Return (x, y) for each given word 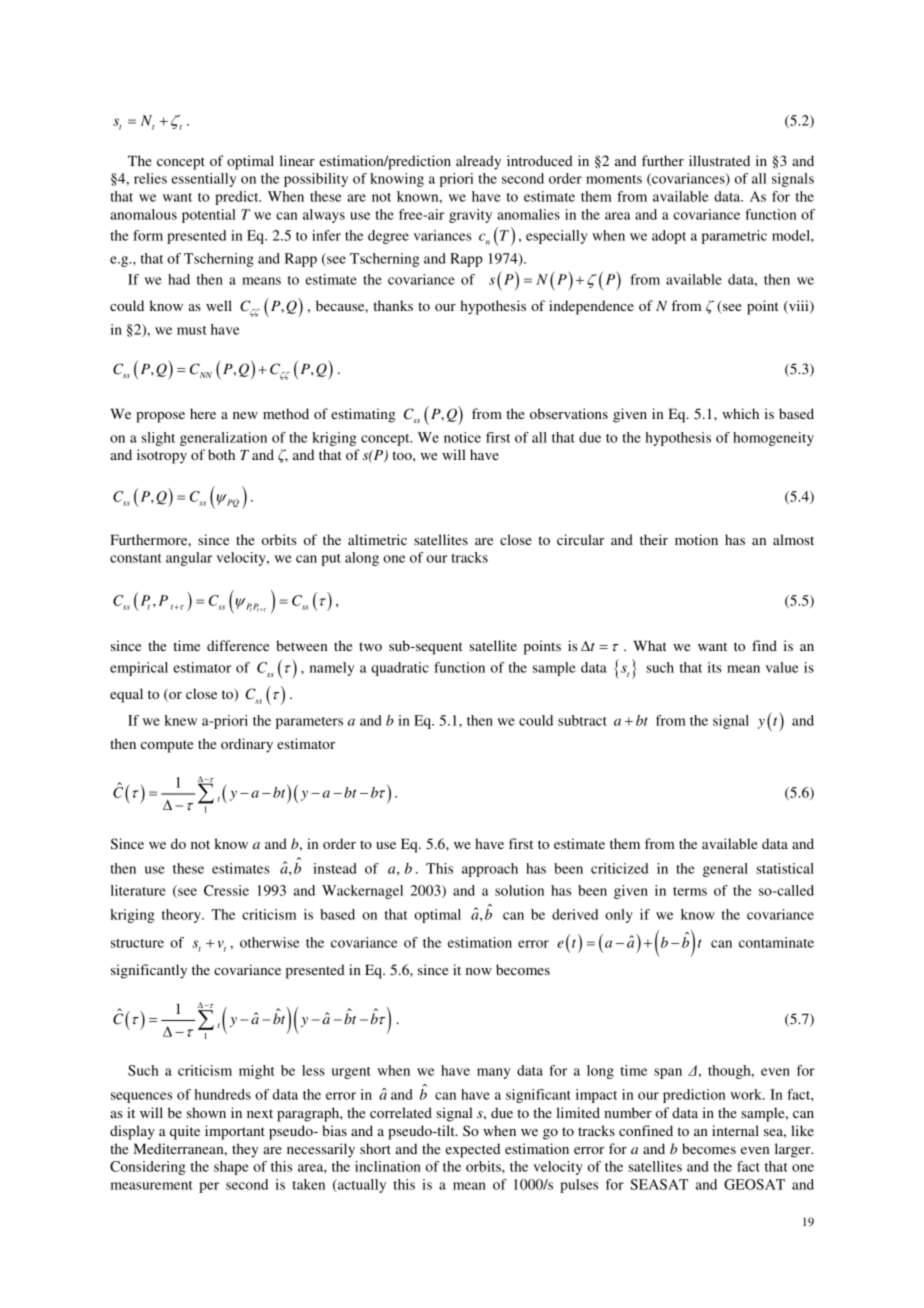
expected (472, 1150)
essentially (204, 180)
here (203, 413)
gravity (470, 216)
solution (519, 890)
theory (182, 916)
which (740, 413)
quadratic (400, 669)
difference (238, 645)
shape (231, 1168)
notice (462, 437)
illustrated (719, 160)
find (764, 645)
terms (690, 891)
